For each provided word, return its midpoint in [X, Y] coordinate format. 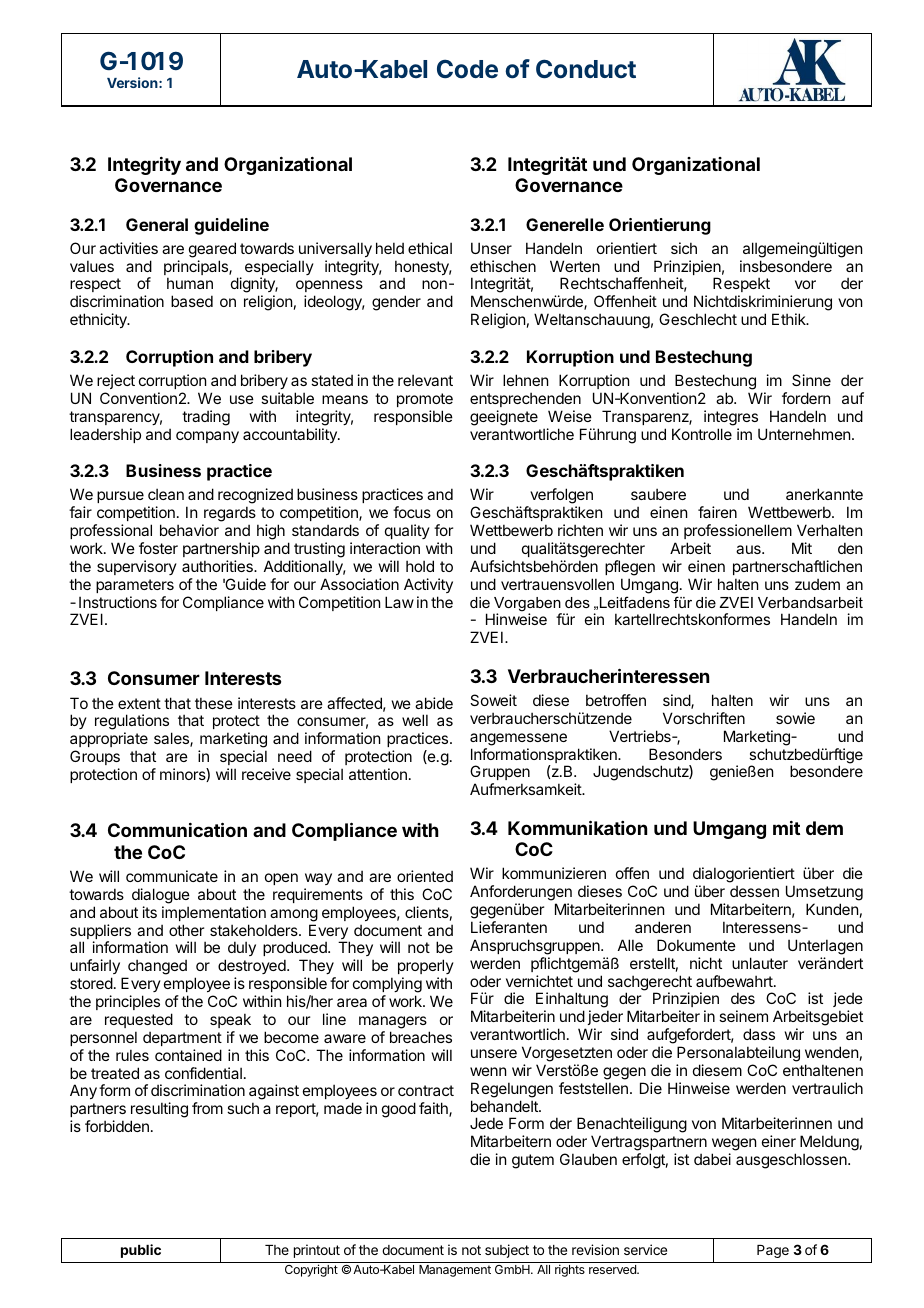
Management [455, 1271]
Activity [428, 585]
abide [434, 703]
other [186, 930]
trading [206, 418]
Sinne [811, 380]
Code [467, 69]
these [214, 703]
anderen [663, 927]
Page [773, 1251]
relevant [425, 380]
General [157, 224]
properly [426, 968]
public [141, 1251]
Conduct [586, 69]
